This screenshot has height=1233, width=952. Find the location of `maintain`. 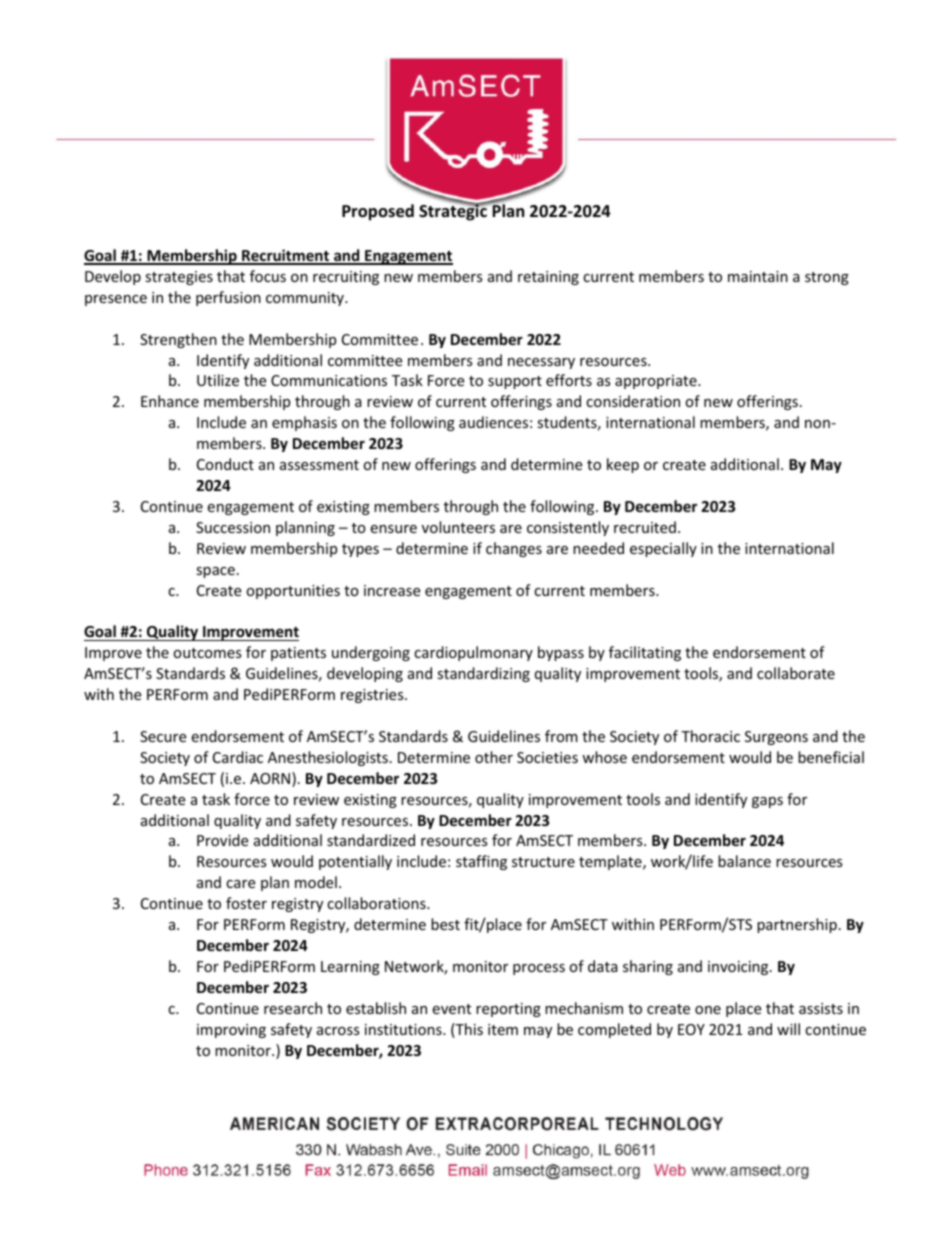

maintain is located at coordinates (758, 276).
